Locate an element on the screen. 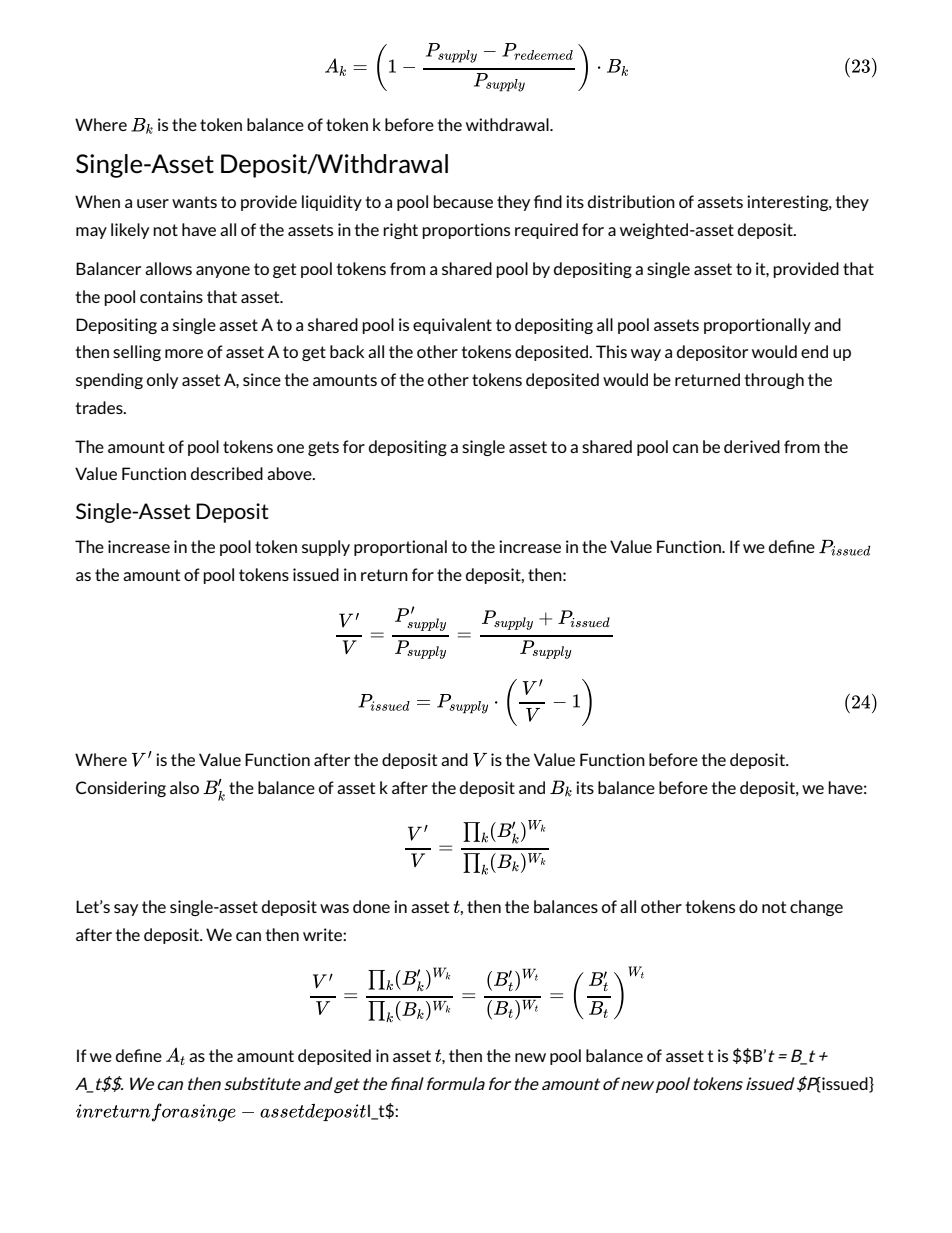 The image size is (952, 1233). proportions is located at coordinates (466, 231).
